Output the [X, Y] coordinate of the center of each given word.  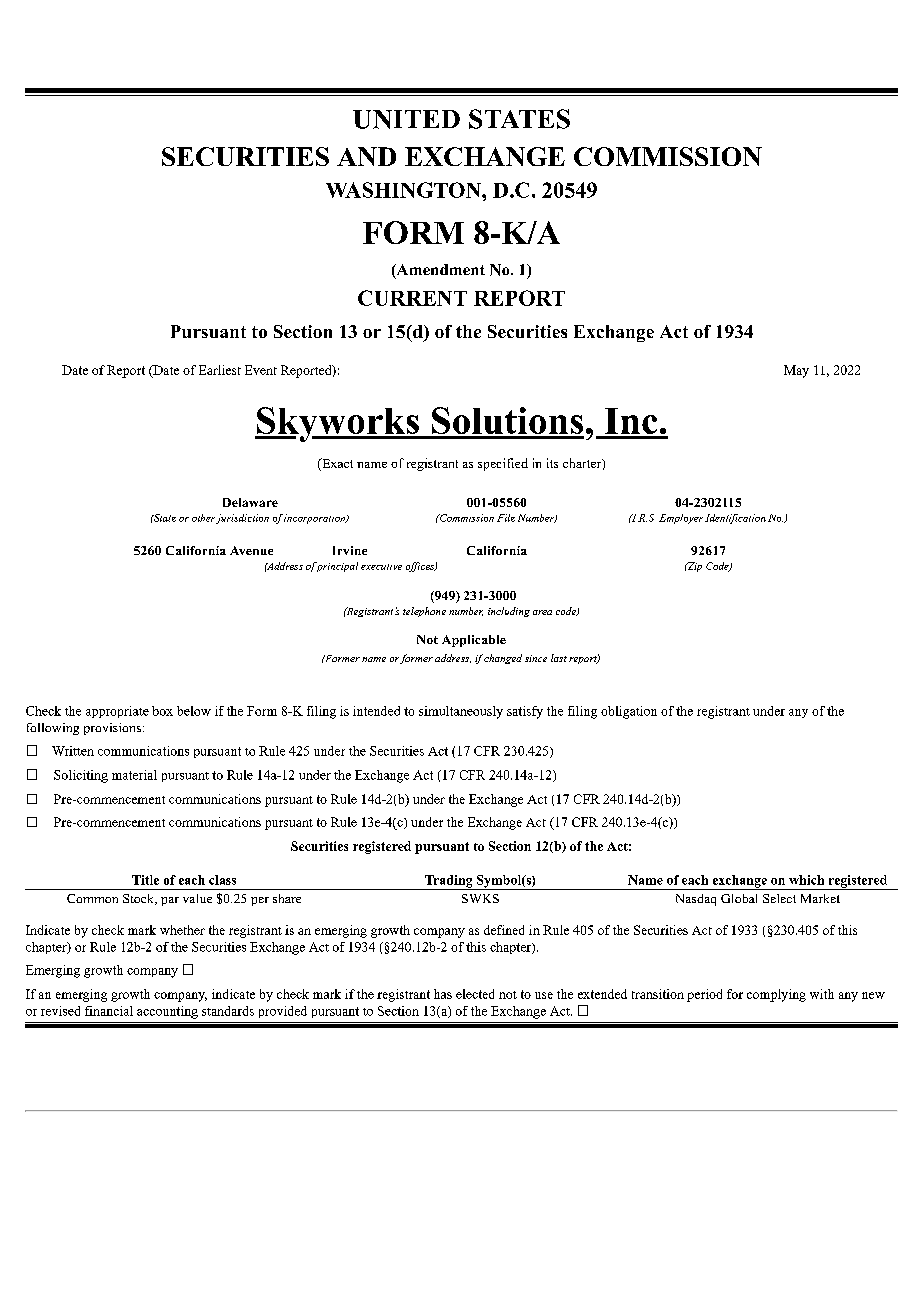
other [203, 518]
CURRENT [412, 298]
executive [381, 567]
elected [475, 994]
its [552, 463]
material [134, 775]
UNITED [406, 119]
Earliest [220, 370]
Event [261, 370]
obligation [629, 712]
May [796, 371]
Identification [735, 519]
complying [776, 995]
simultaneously [461, 712]
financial [109, 1011]
